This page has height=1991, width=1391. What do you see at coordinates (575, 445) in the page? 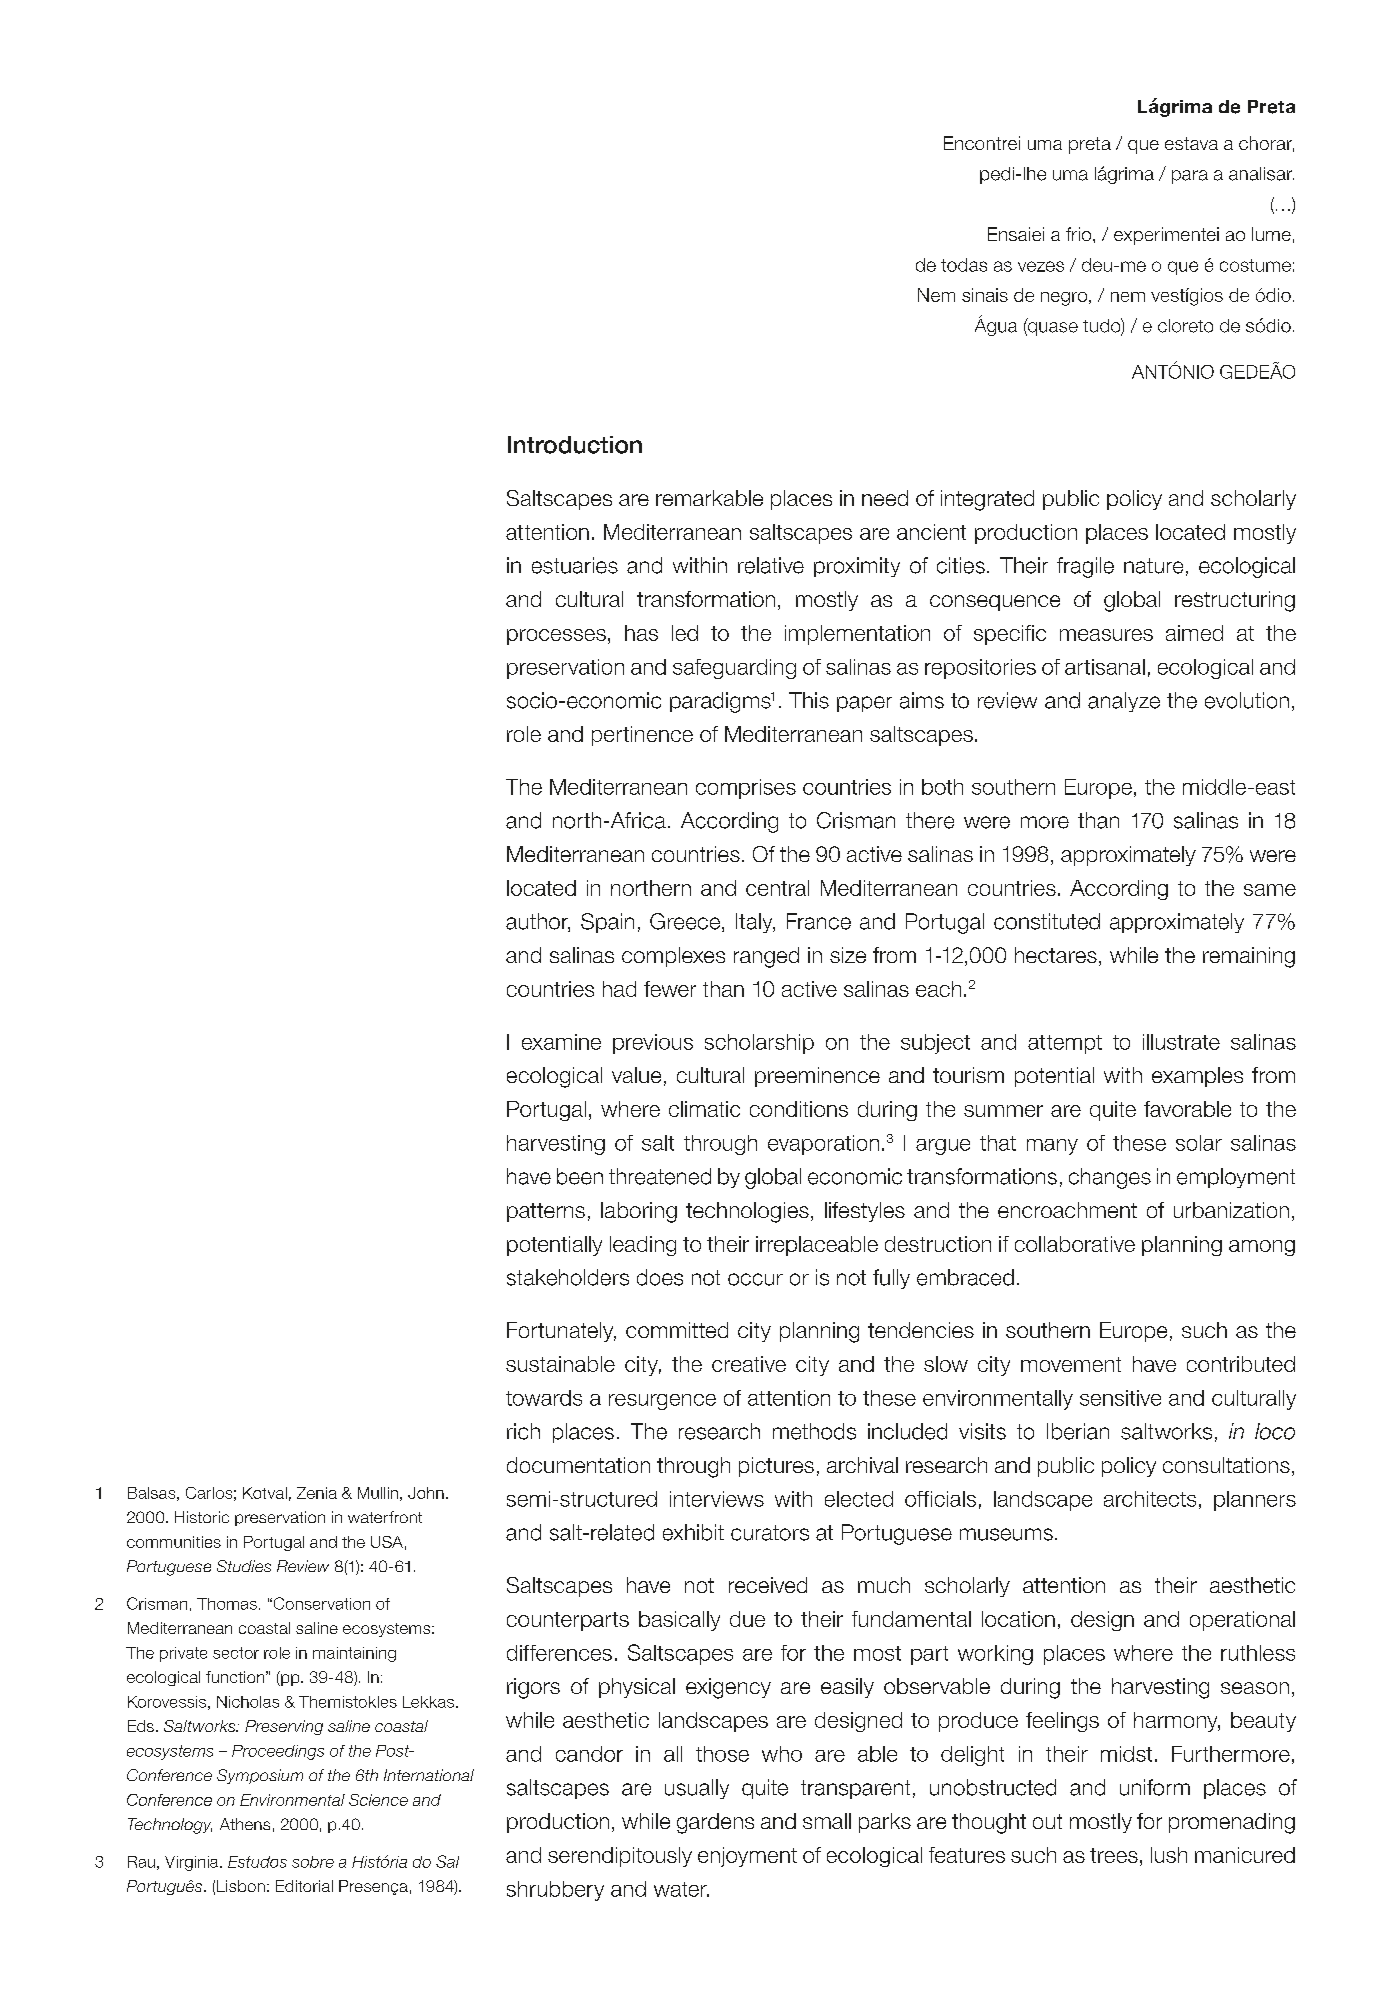
I see `Introduction` at bounding box center [575, 445].
